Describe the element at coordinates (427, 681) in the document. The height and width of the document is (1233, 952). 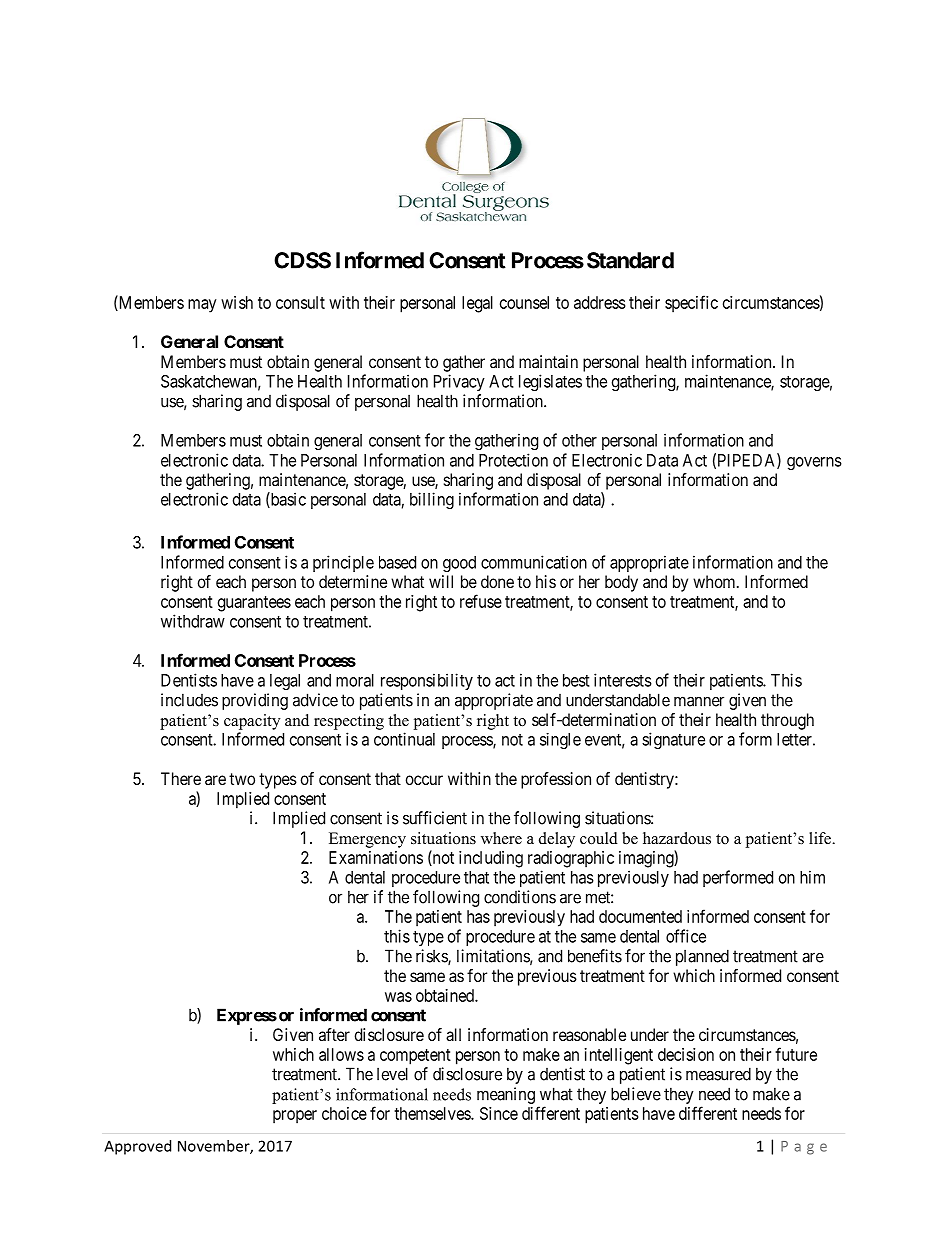
I see `responsibility` at that location.
